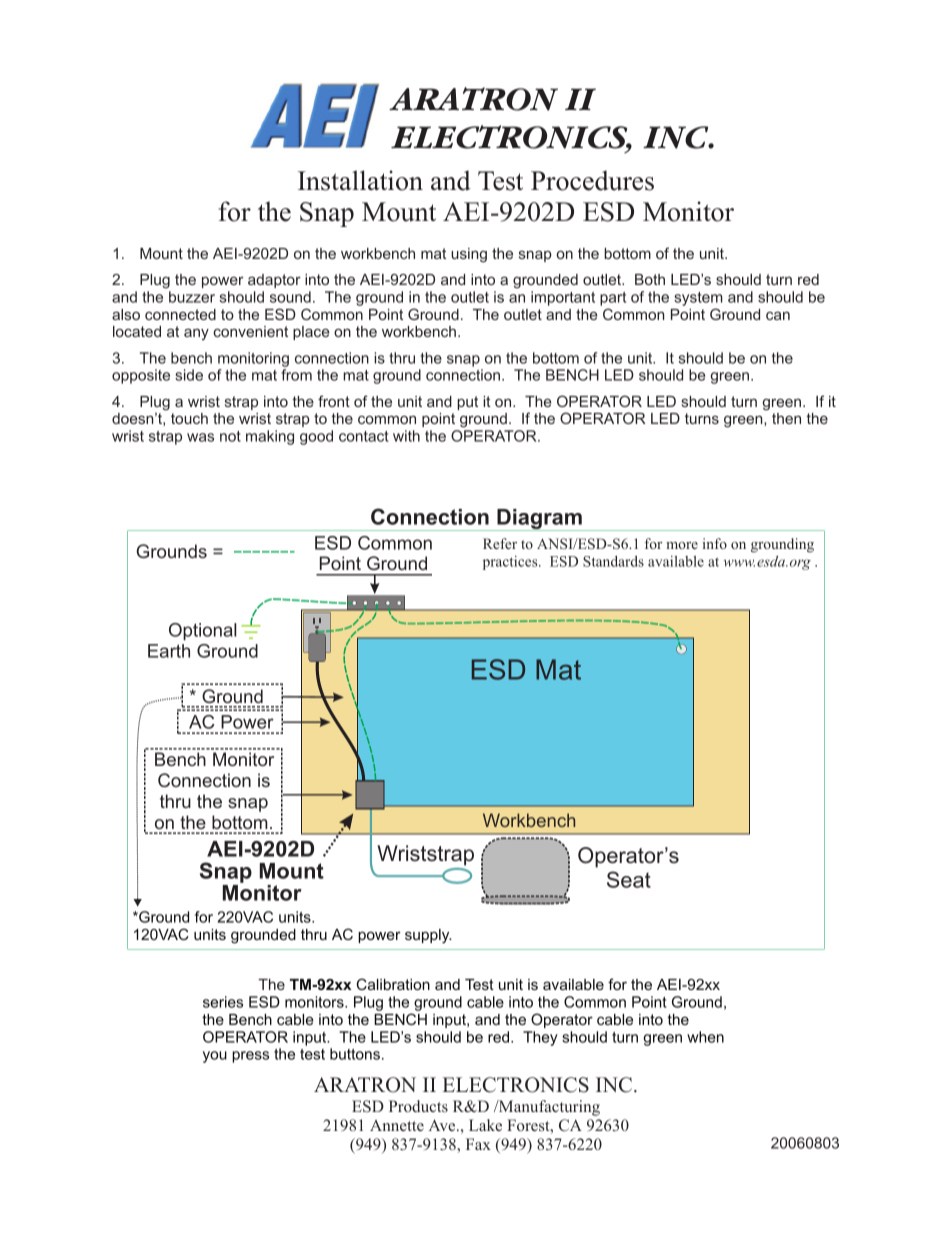  I want to click on series, so click(223, 1002).
